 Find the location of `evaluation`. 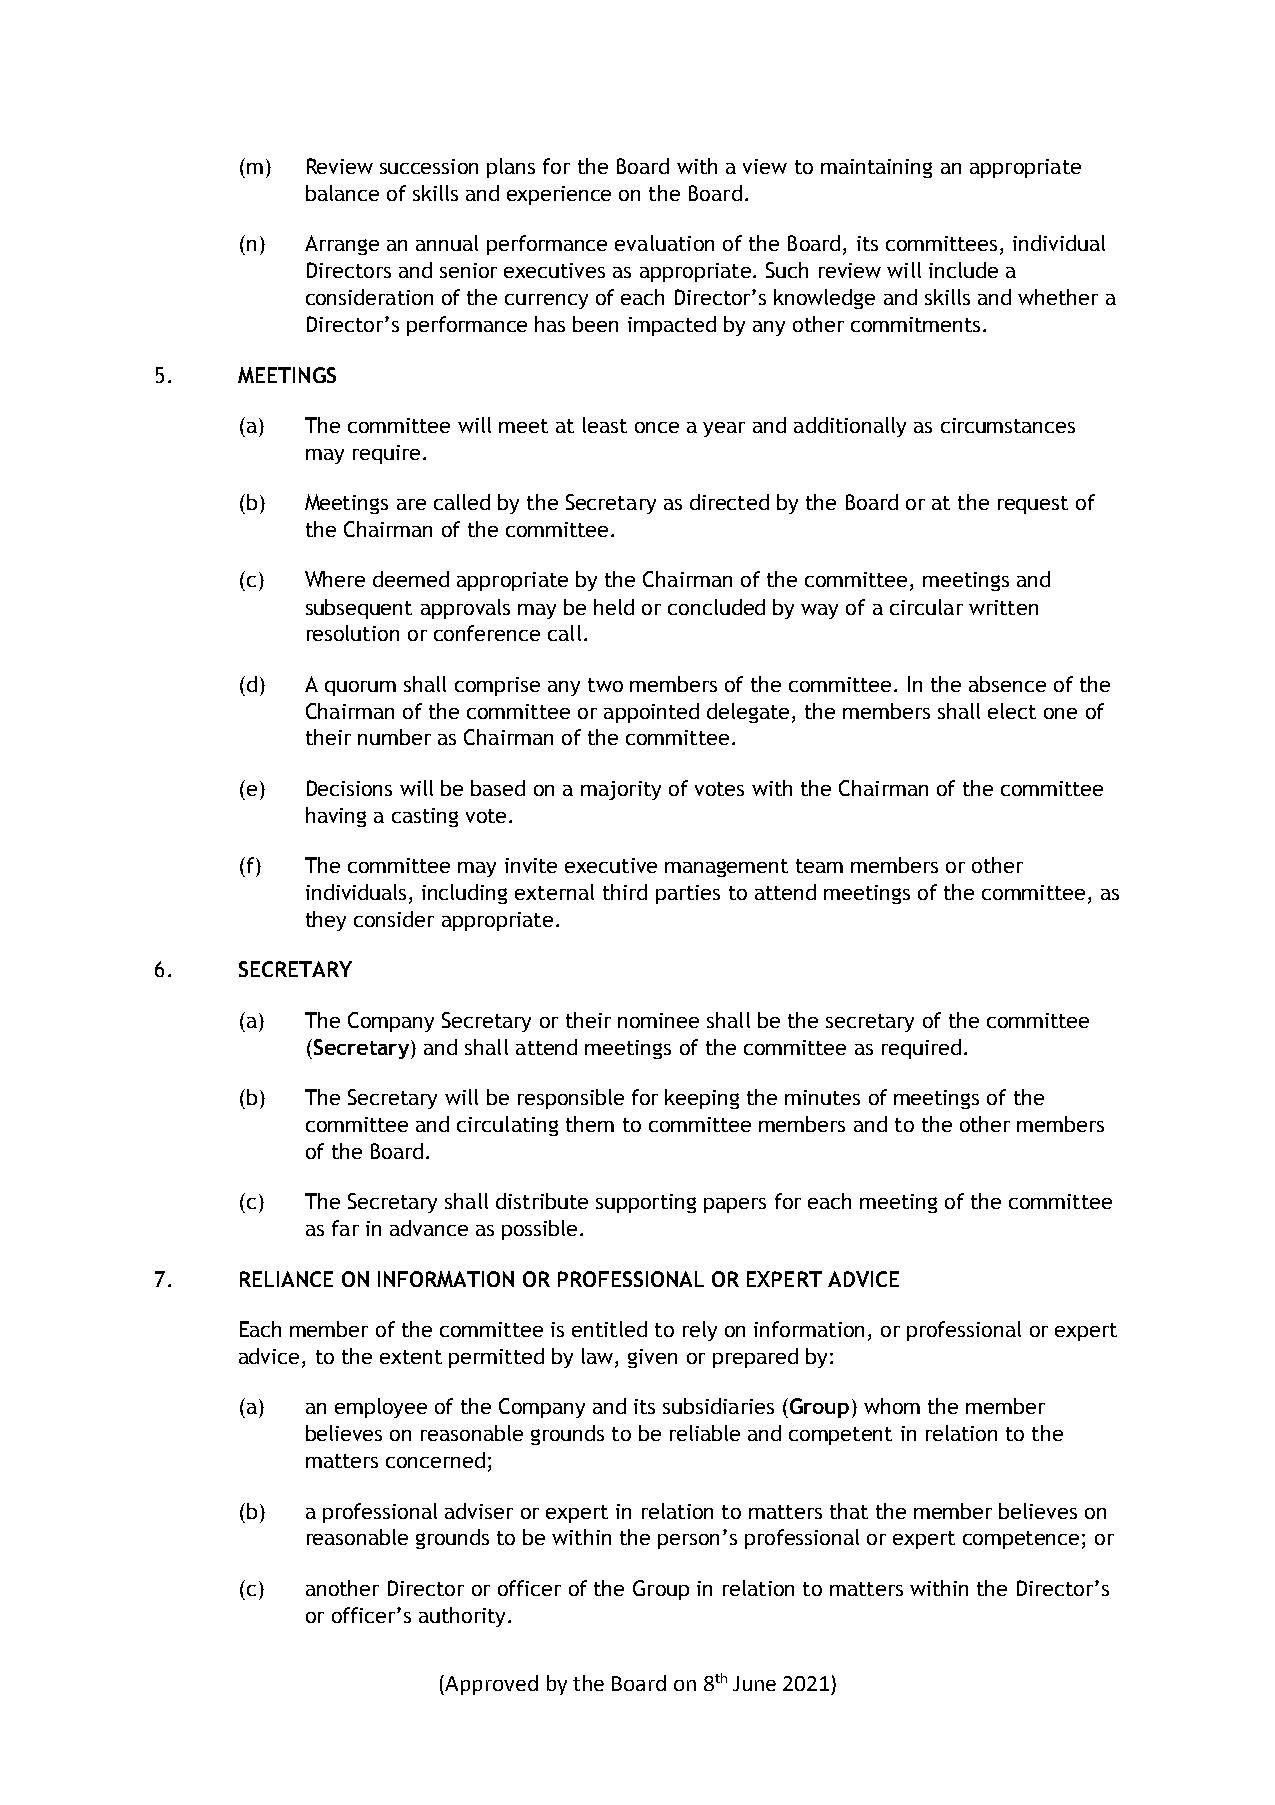

evaluation is located at coordinates (664, 243).
